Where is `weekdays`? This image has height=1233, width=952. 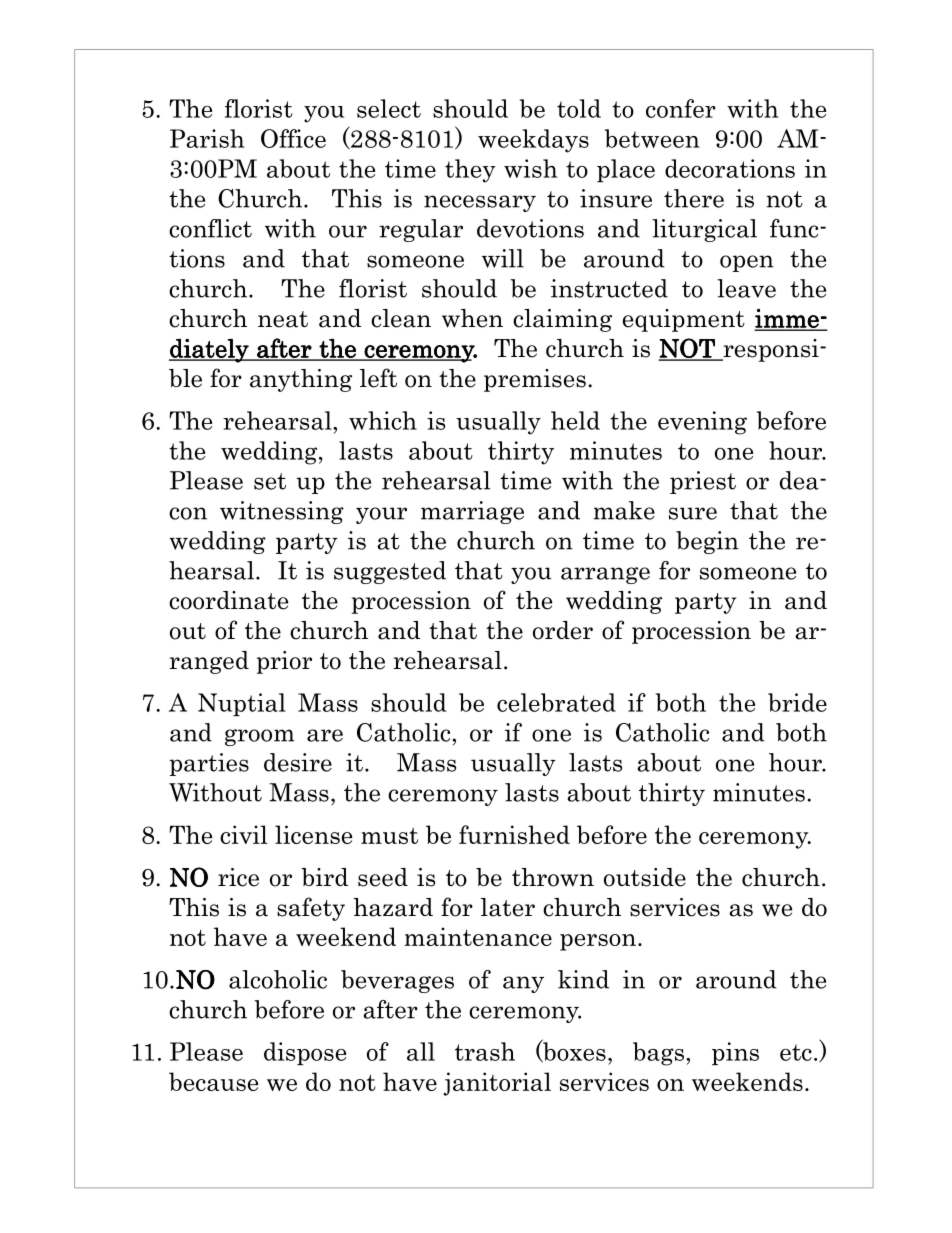 weekdays is located at coordinates (533, 141).
